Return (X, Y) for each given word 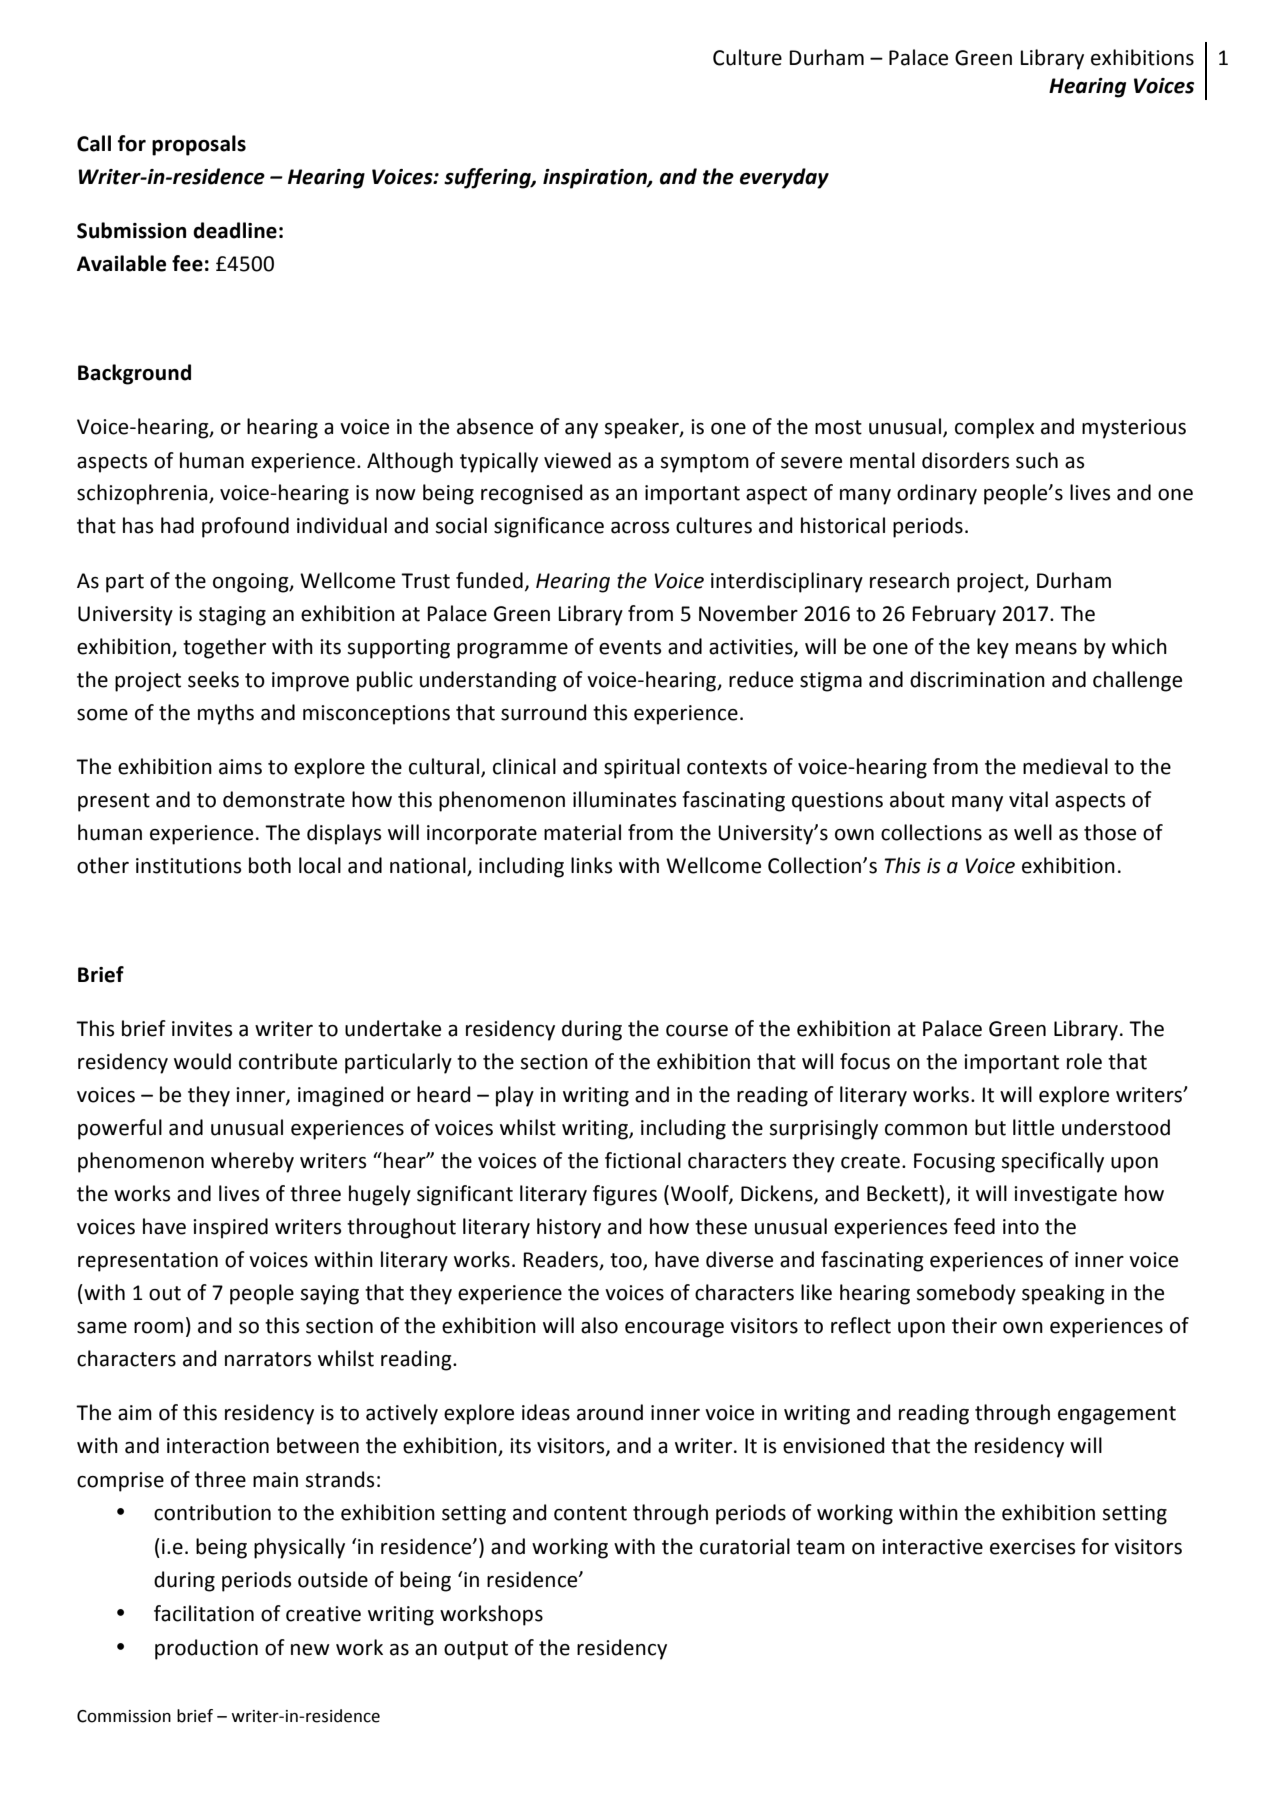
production (206, 1649)
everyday (784, 178)
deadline (235, 230)
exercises (1032, 1547)
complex (994, 428)
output (476, 1650)
